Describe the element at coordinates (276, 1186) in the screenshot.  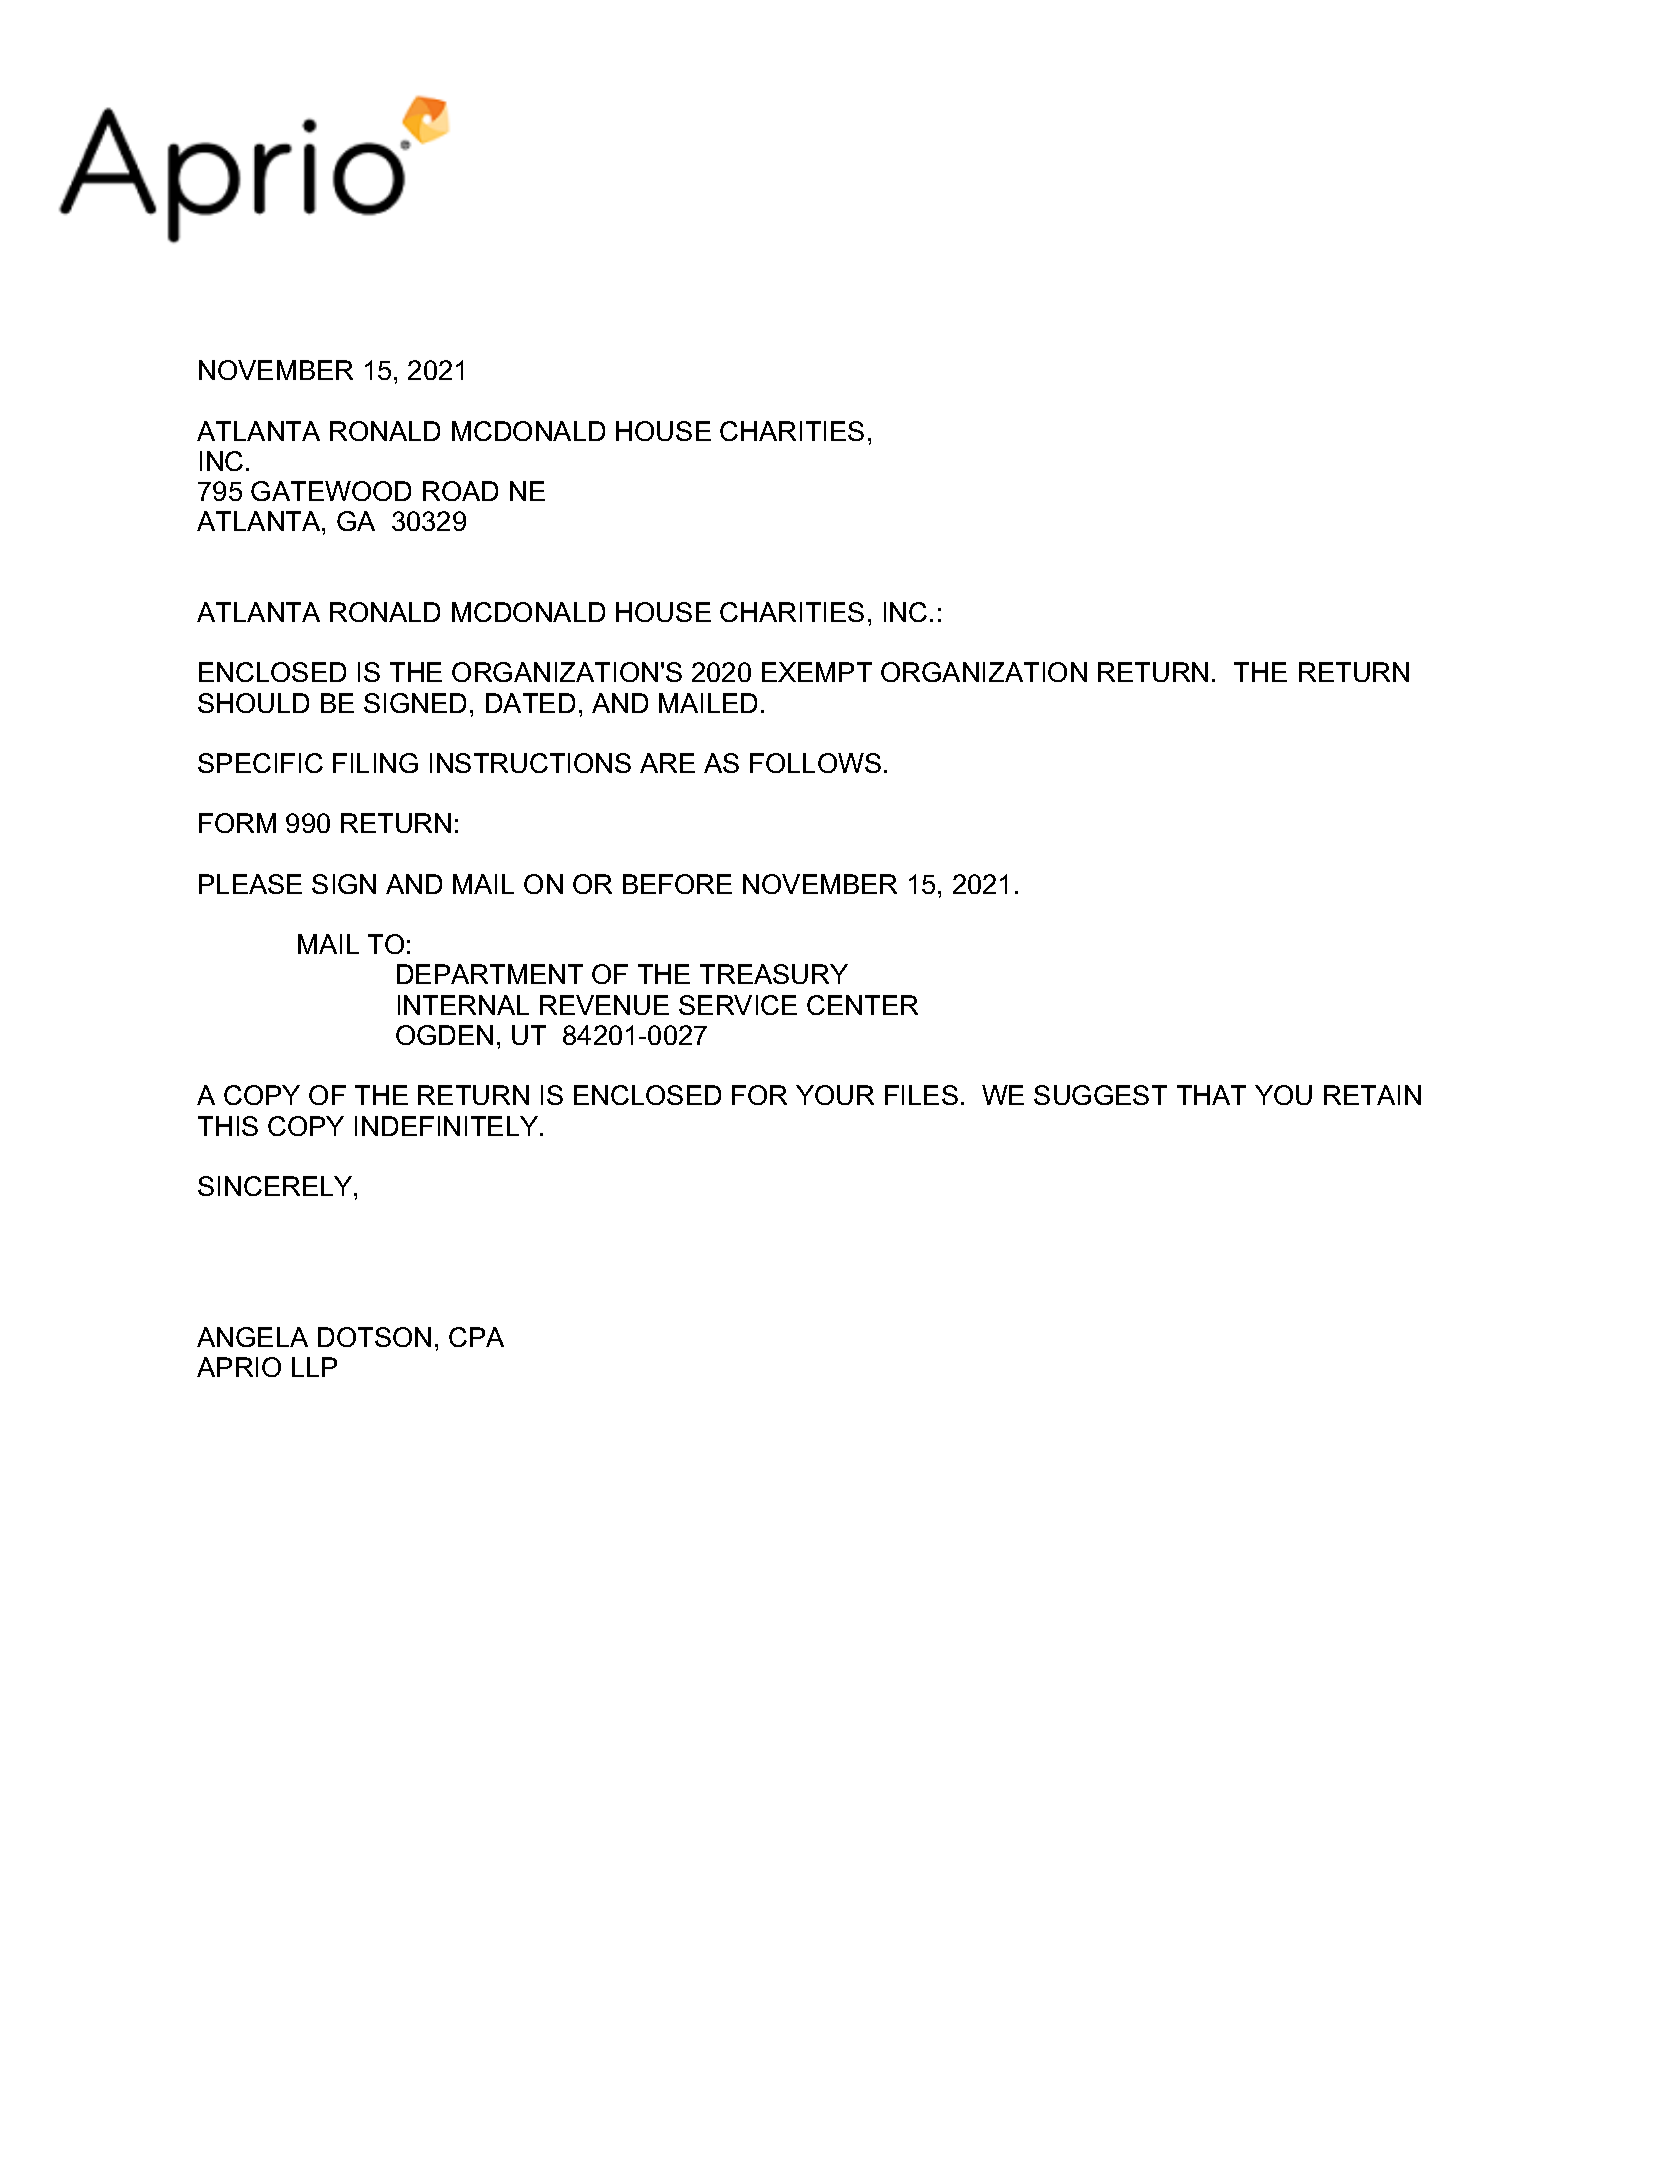
I see `SINCERELY` at that location.
